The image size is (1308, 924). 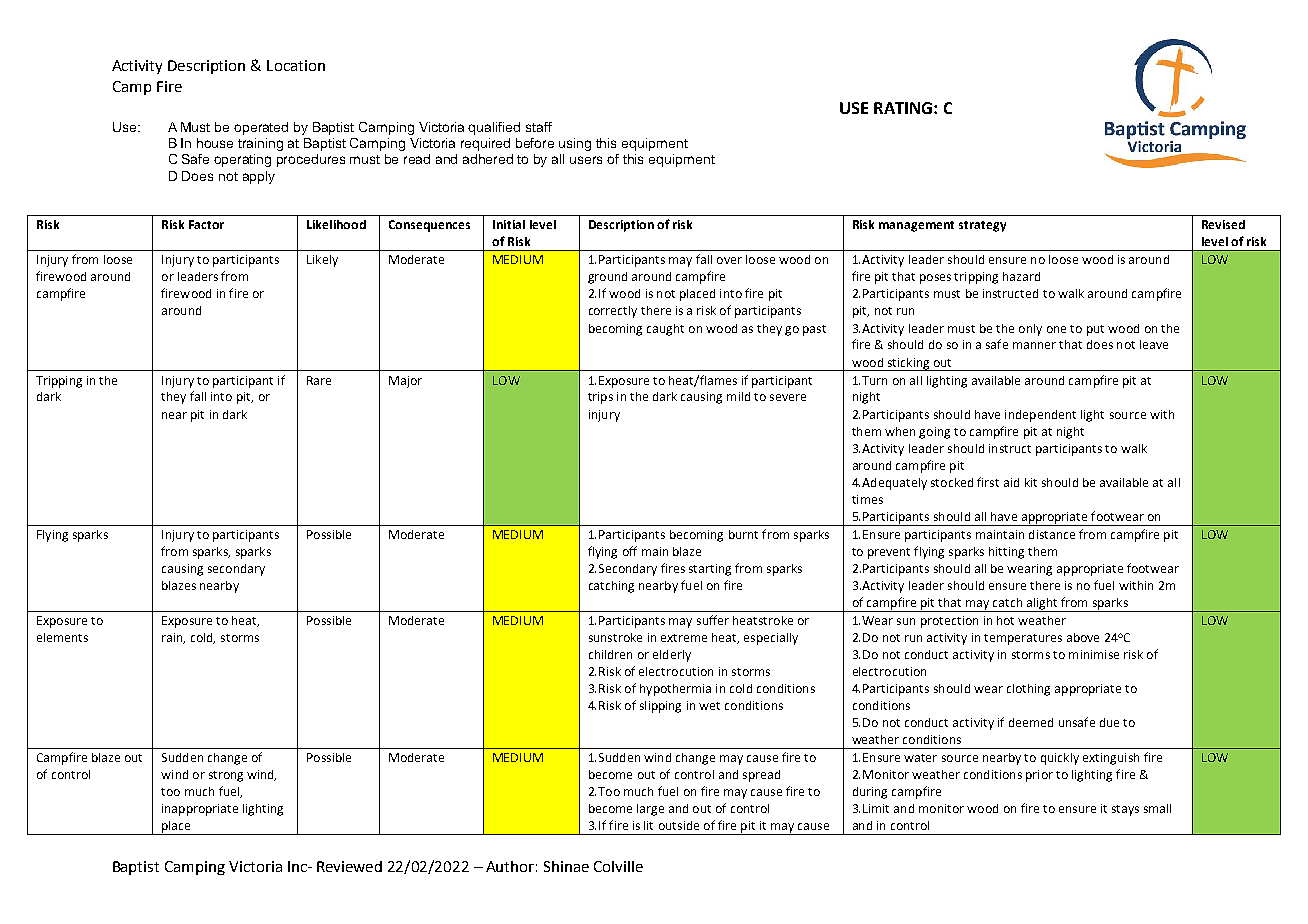 What do you see at coordinates (296, 65) in the image?
I see `Location` at bounding box center [296, 65].
